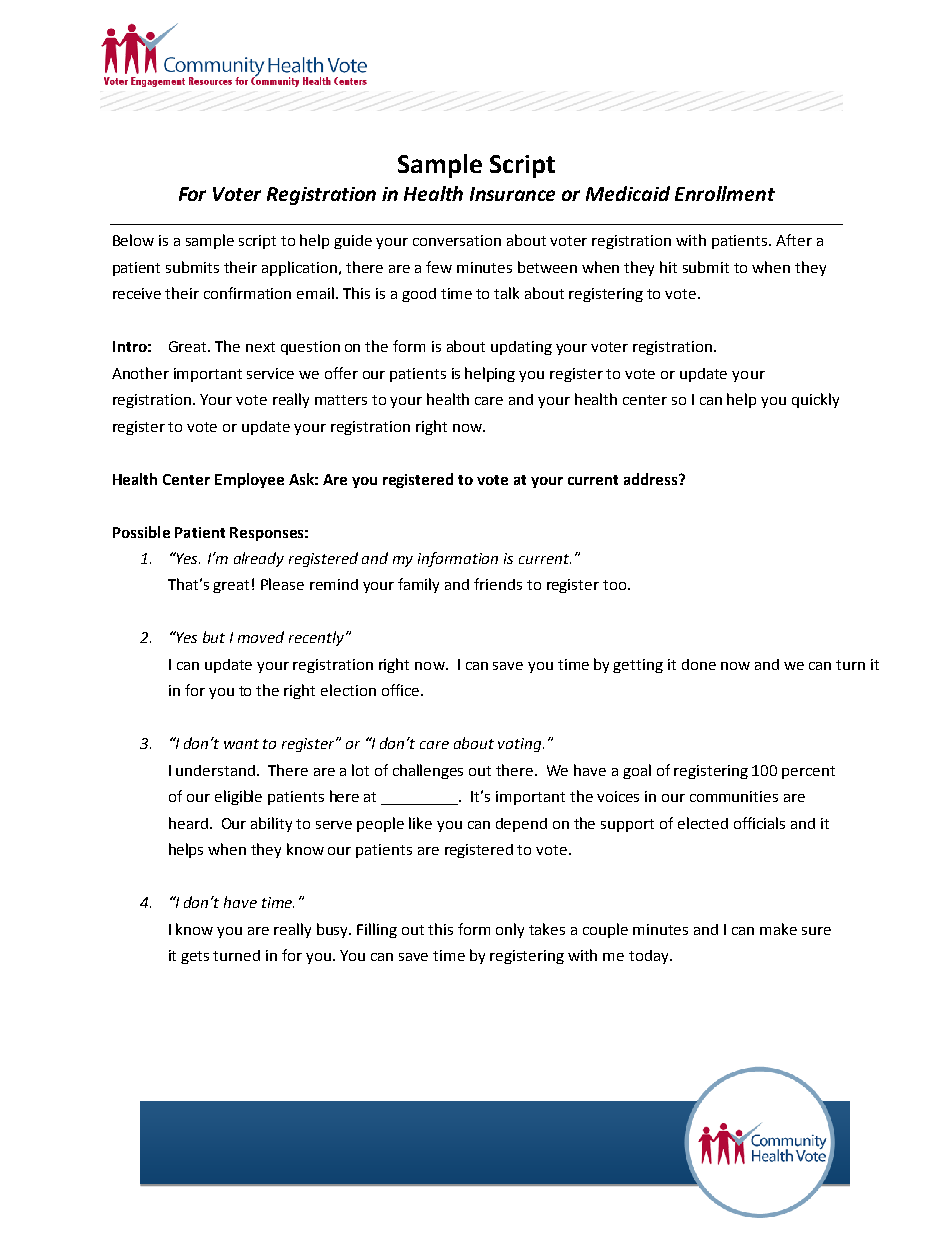  I want to click on gets, so click(195, 957).
